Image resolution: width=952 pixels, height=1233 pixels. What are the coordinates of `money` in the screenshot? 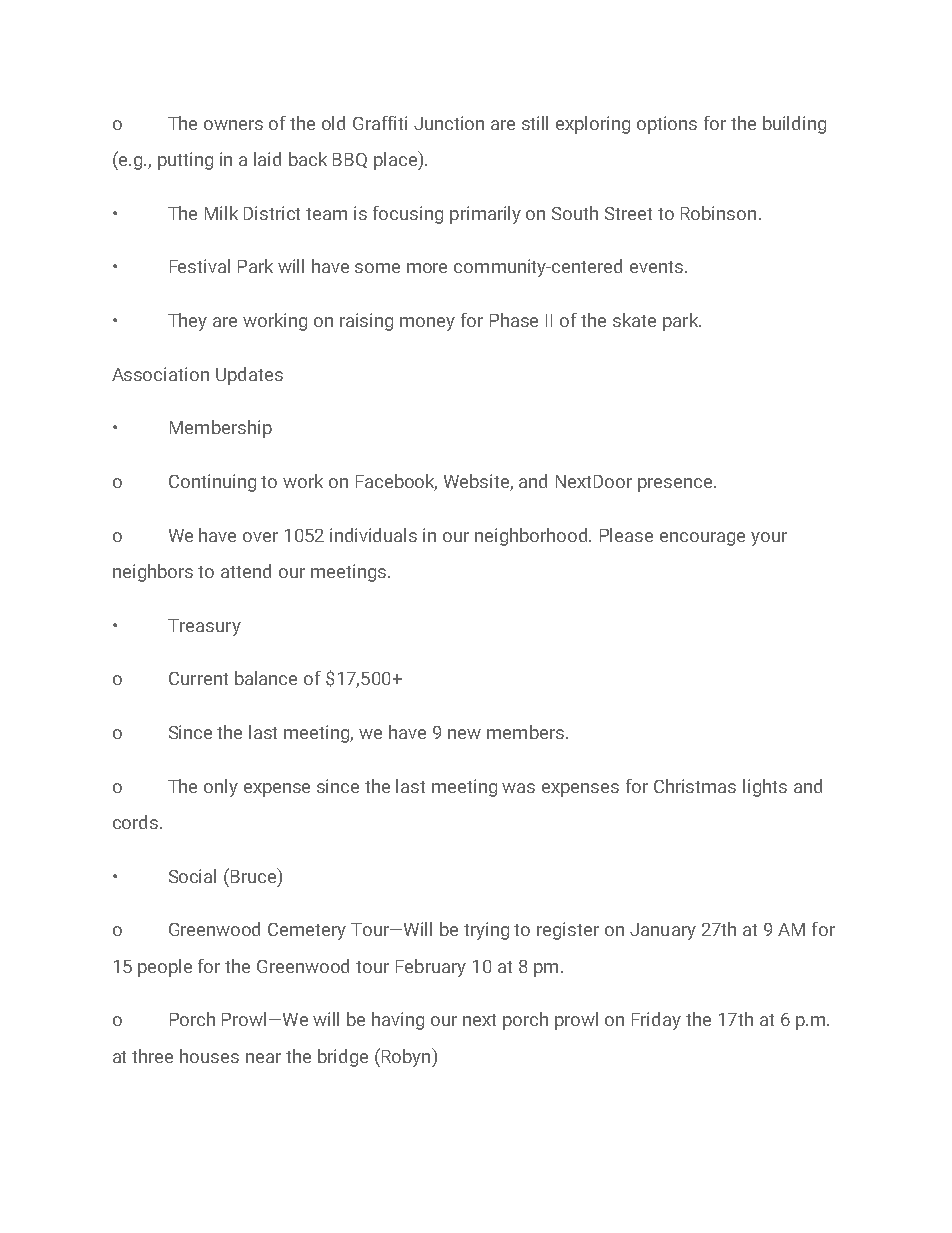 It's located at (427, 324).
